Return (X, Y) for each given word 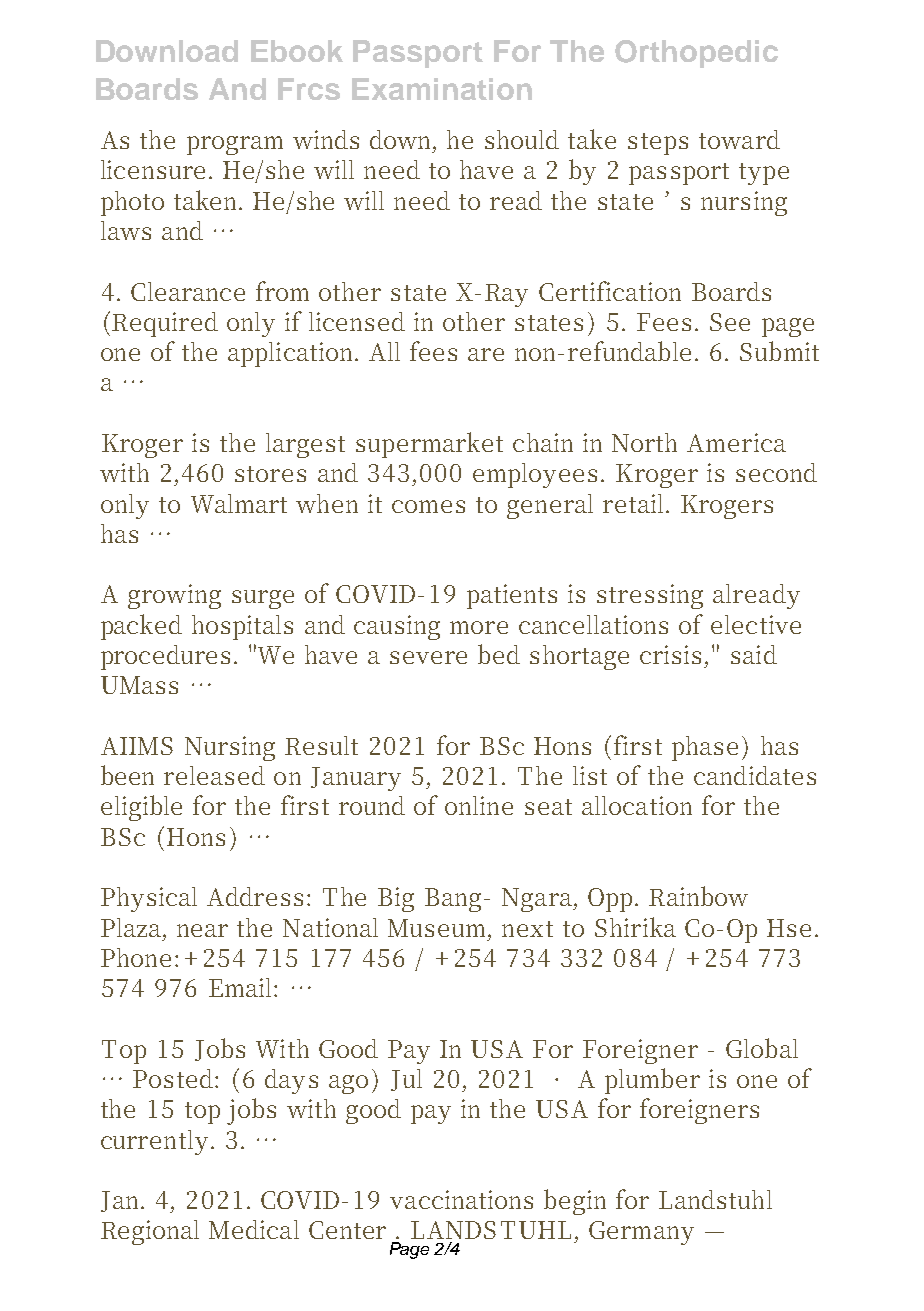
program (235, 145)
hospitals (242, 627)
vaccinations (461, 1199)
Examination (442, 89)
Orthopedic (696, 54)
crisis (670, 654)
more (479, 627)
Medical (254, 1229)
